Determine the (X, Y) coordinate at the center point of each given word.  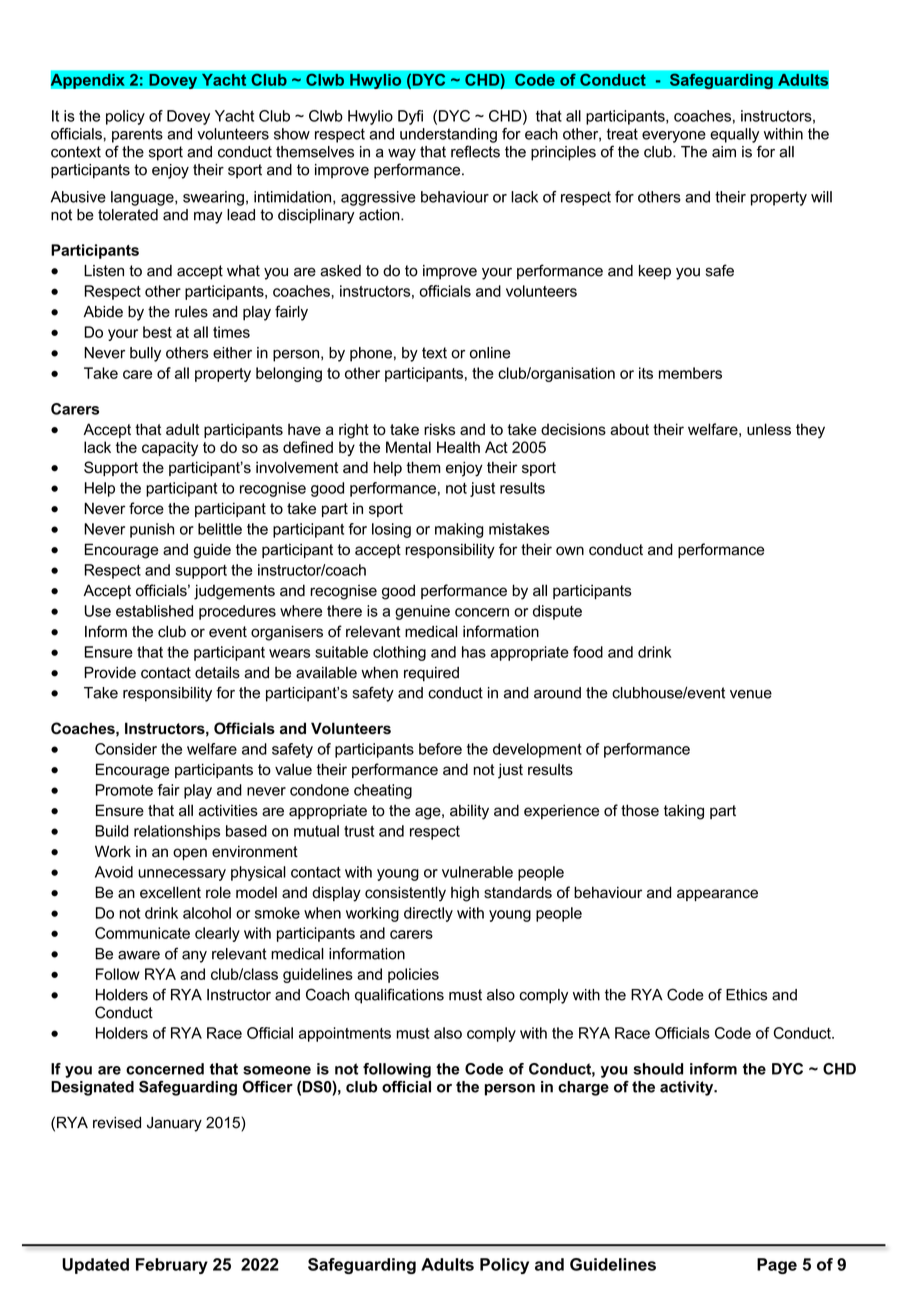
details (217, 673)
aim (724, 152)
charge (583, 1088)
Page (777, 1266)
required (431, 674)
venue (751, 694)
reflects (475, 151)
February (172, 1266)
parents (137, 135)
